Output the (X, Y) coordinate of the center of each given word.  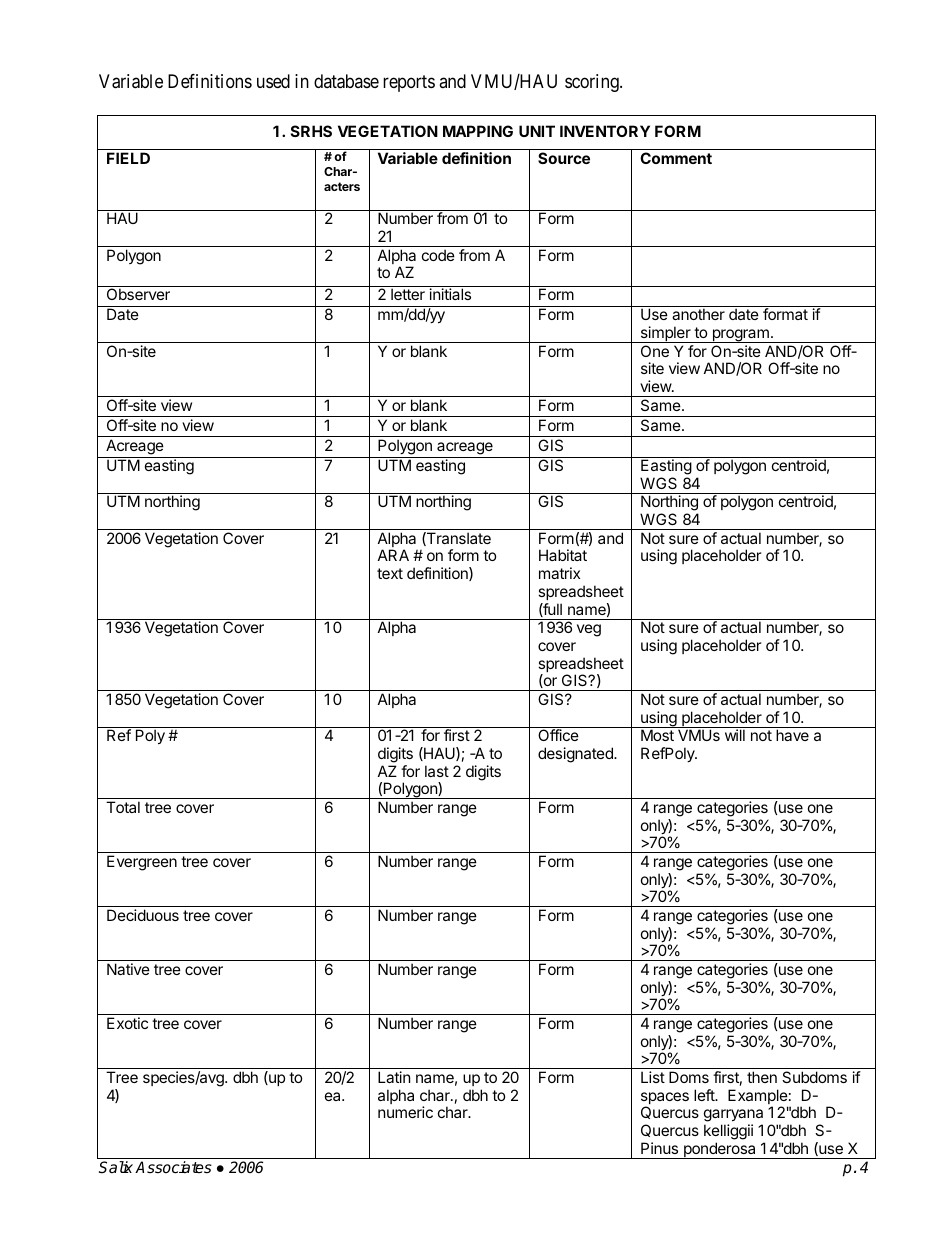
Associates (173, 1167)
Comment (676, 158)
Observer (138, 294)
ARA (393, 555)
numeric (405, 1112)
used (273, 81)
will (735, 735)
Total (123, 807)
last (437, 771)
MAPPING (478, 131)
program (740, 336)
